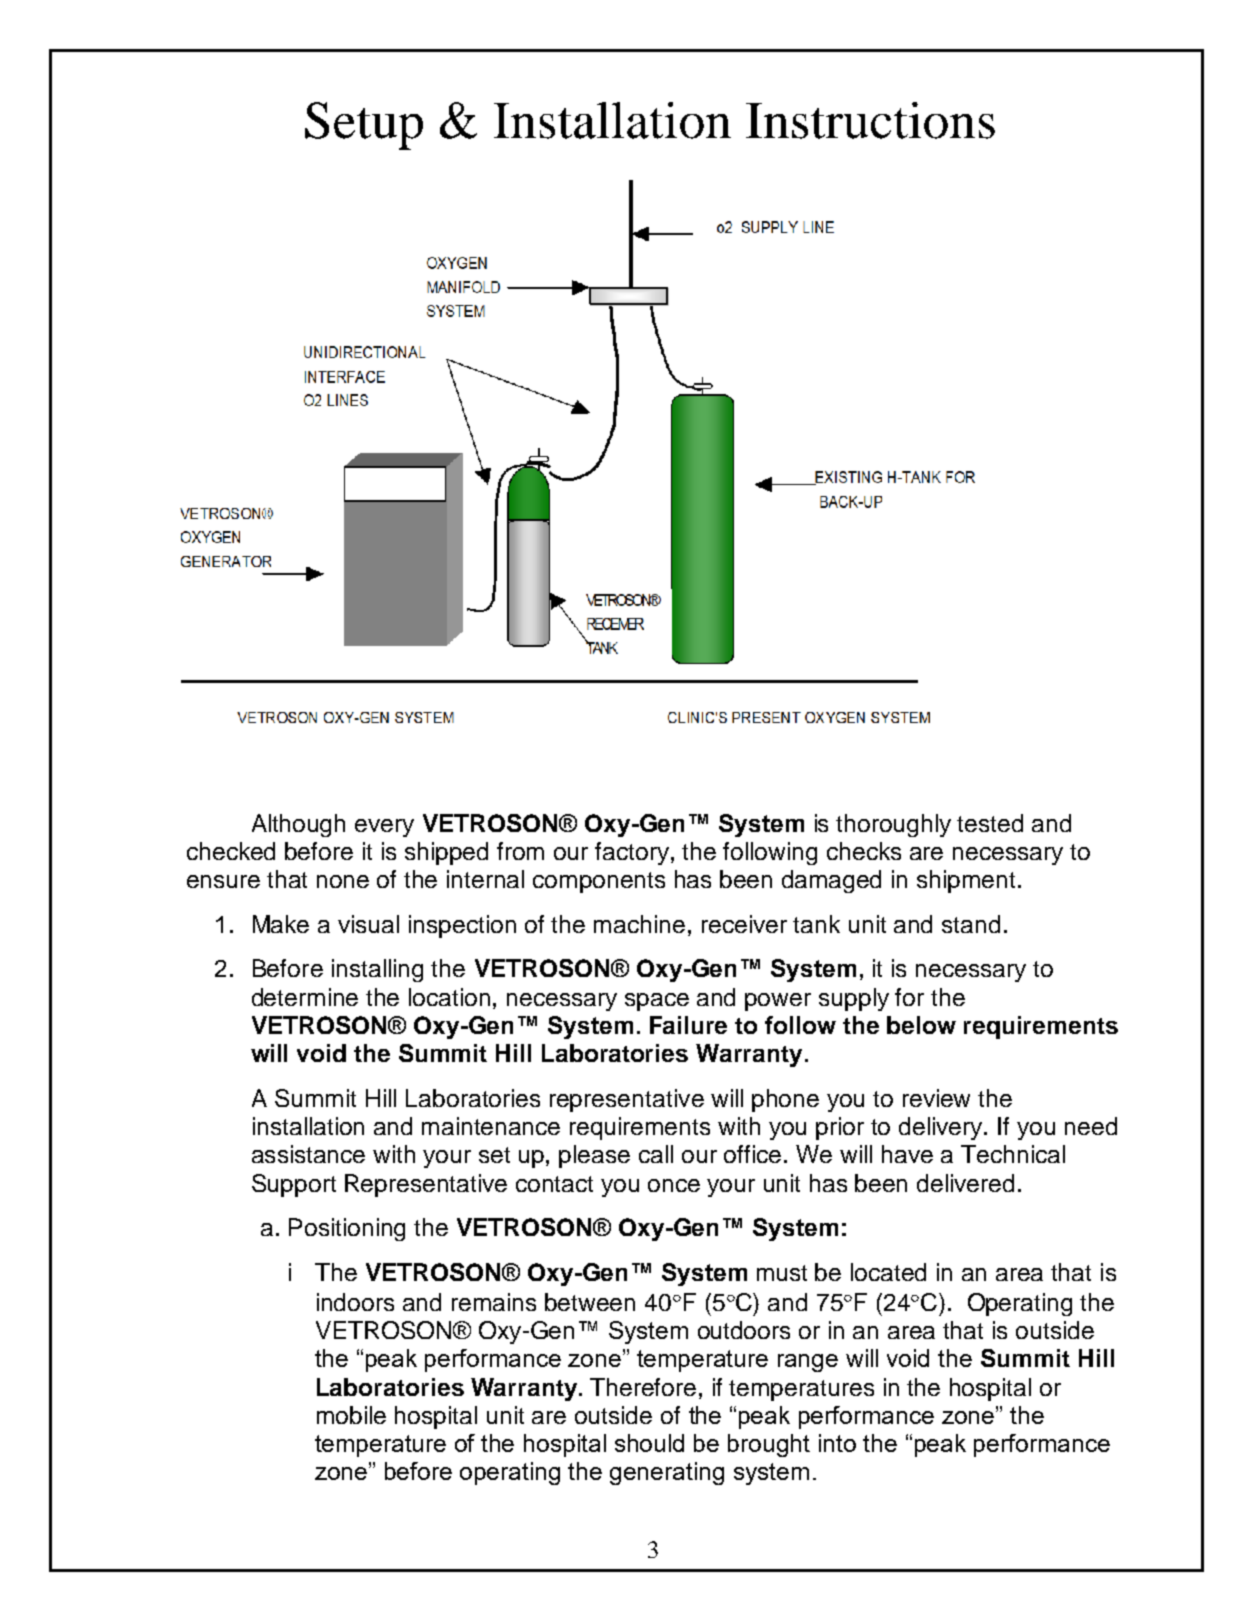 This screenshot has width=1253, height=1621. Describe the element at coordinates (837, 1443) in the screenshot. I see `into` at that location.
